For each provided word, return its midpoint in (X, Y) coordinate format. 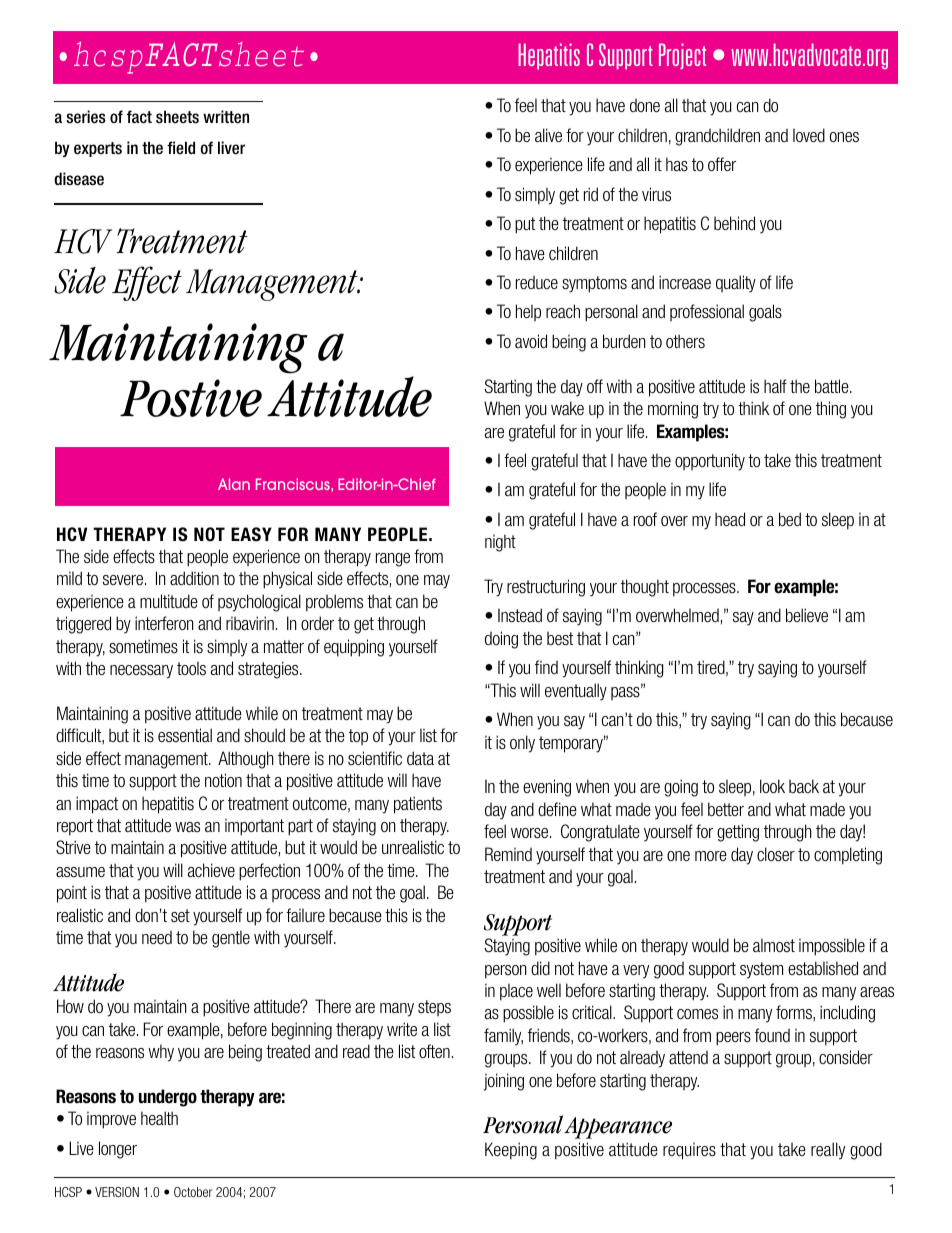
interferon (164, 623)
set (180, 916)
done (645, 105)
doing (501, 640)
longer (118, 1150)
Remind (508, 854)
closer (776, 854)
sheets (177, 117)
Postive (191, 398)
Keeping (511, 1151)
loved (809, 135)
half (775, 386)
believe (807, 615)
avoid (531, 341)
